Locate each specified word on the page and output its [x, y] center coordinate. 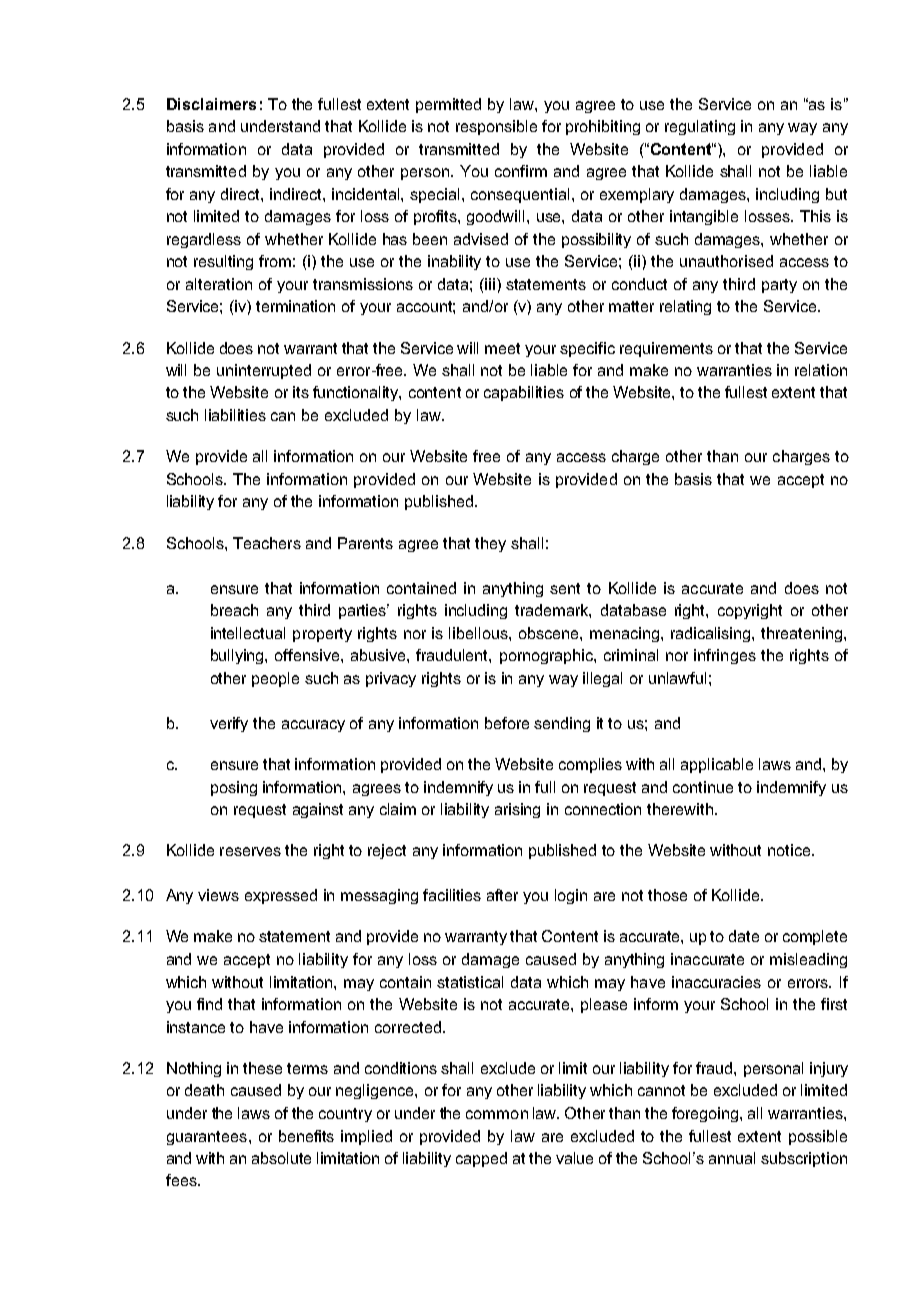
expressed [281, 896]
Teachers [267, 543]
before [507, 723]
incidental [367, 194]
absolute [281, 1158]
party [779, 286]
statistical [470, 982]
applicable [717, 765]
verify [229, 724]
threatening [803, 634]
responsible [496, 127]
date [744, 936]
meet [502, 348]
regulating [700, 127]
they [490, 544]
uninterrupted [264, 371]
